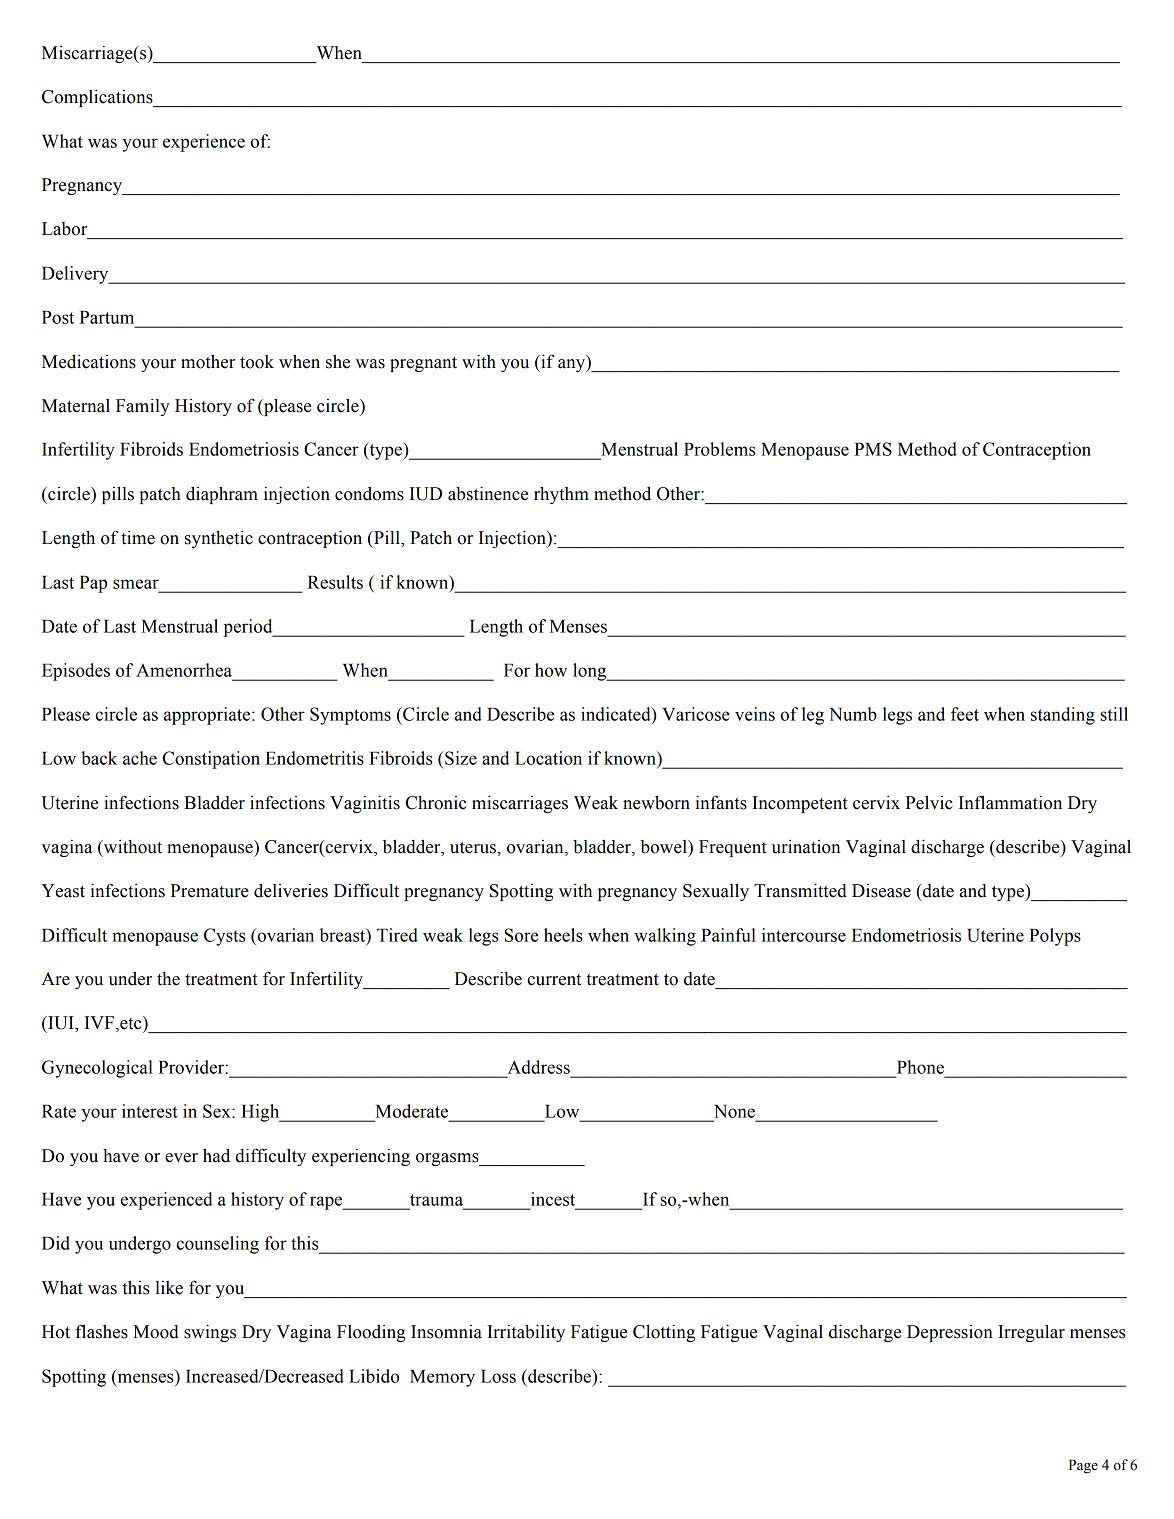  Describe the element at coordinates (423, 364) in the screenshot. I see `pregnant` at that location.
